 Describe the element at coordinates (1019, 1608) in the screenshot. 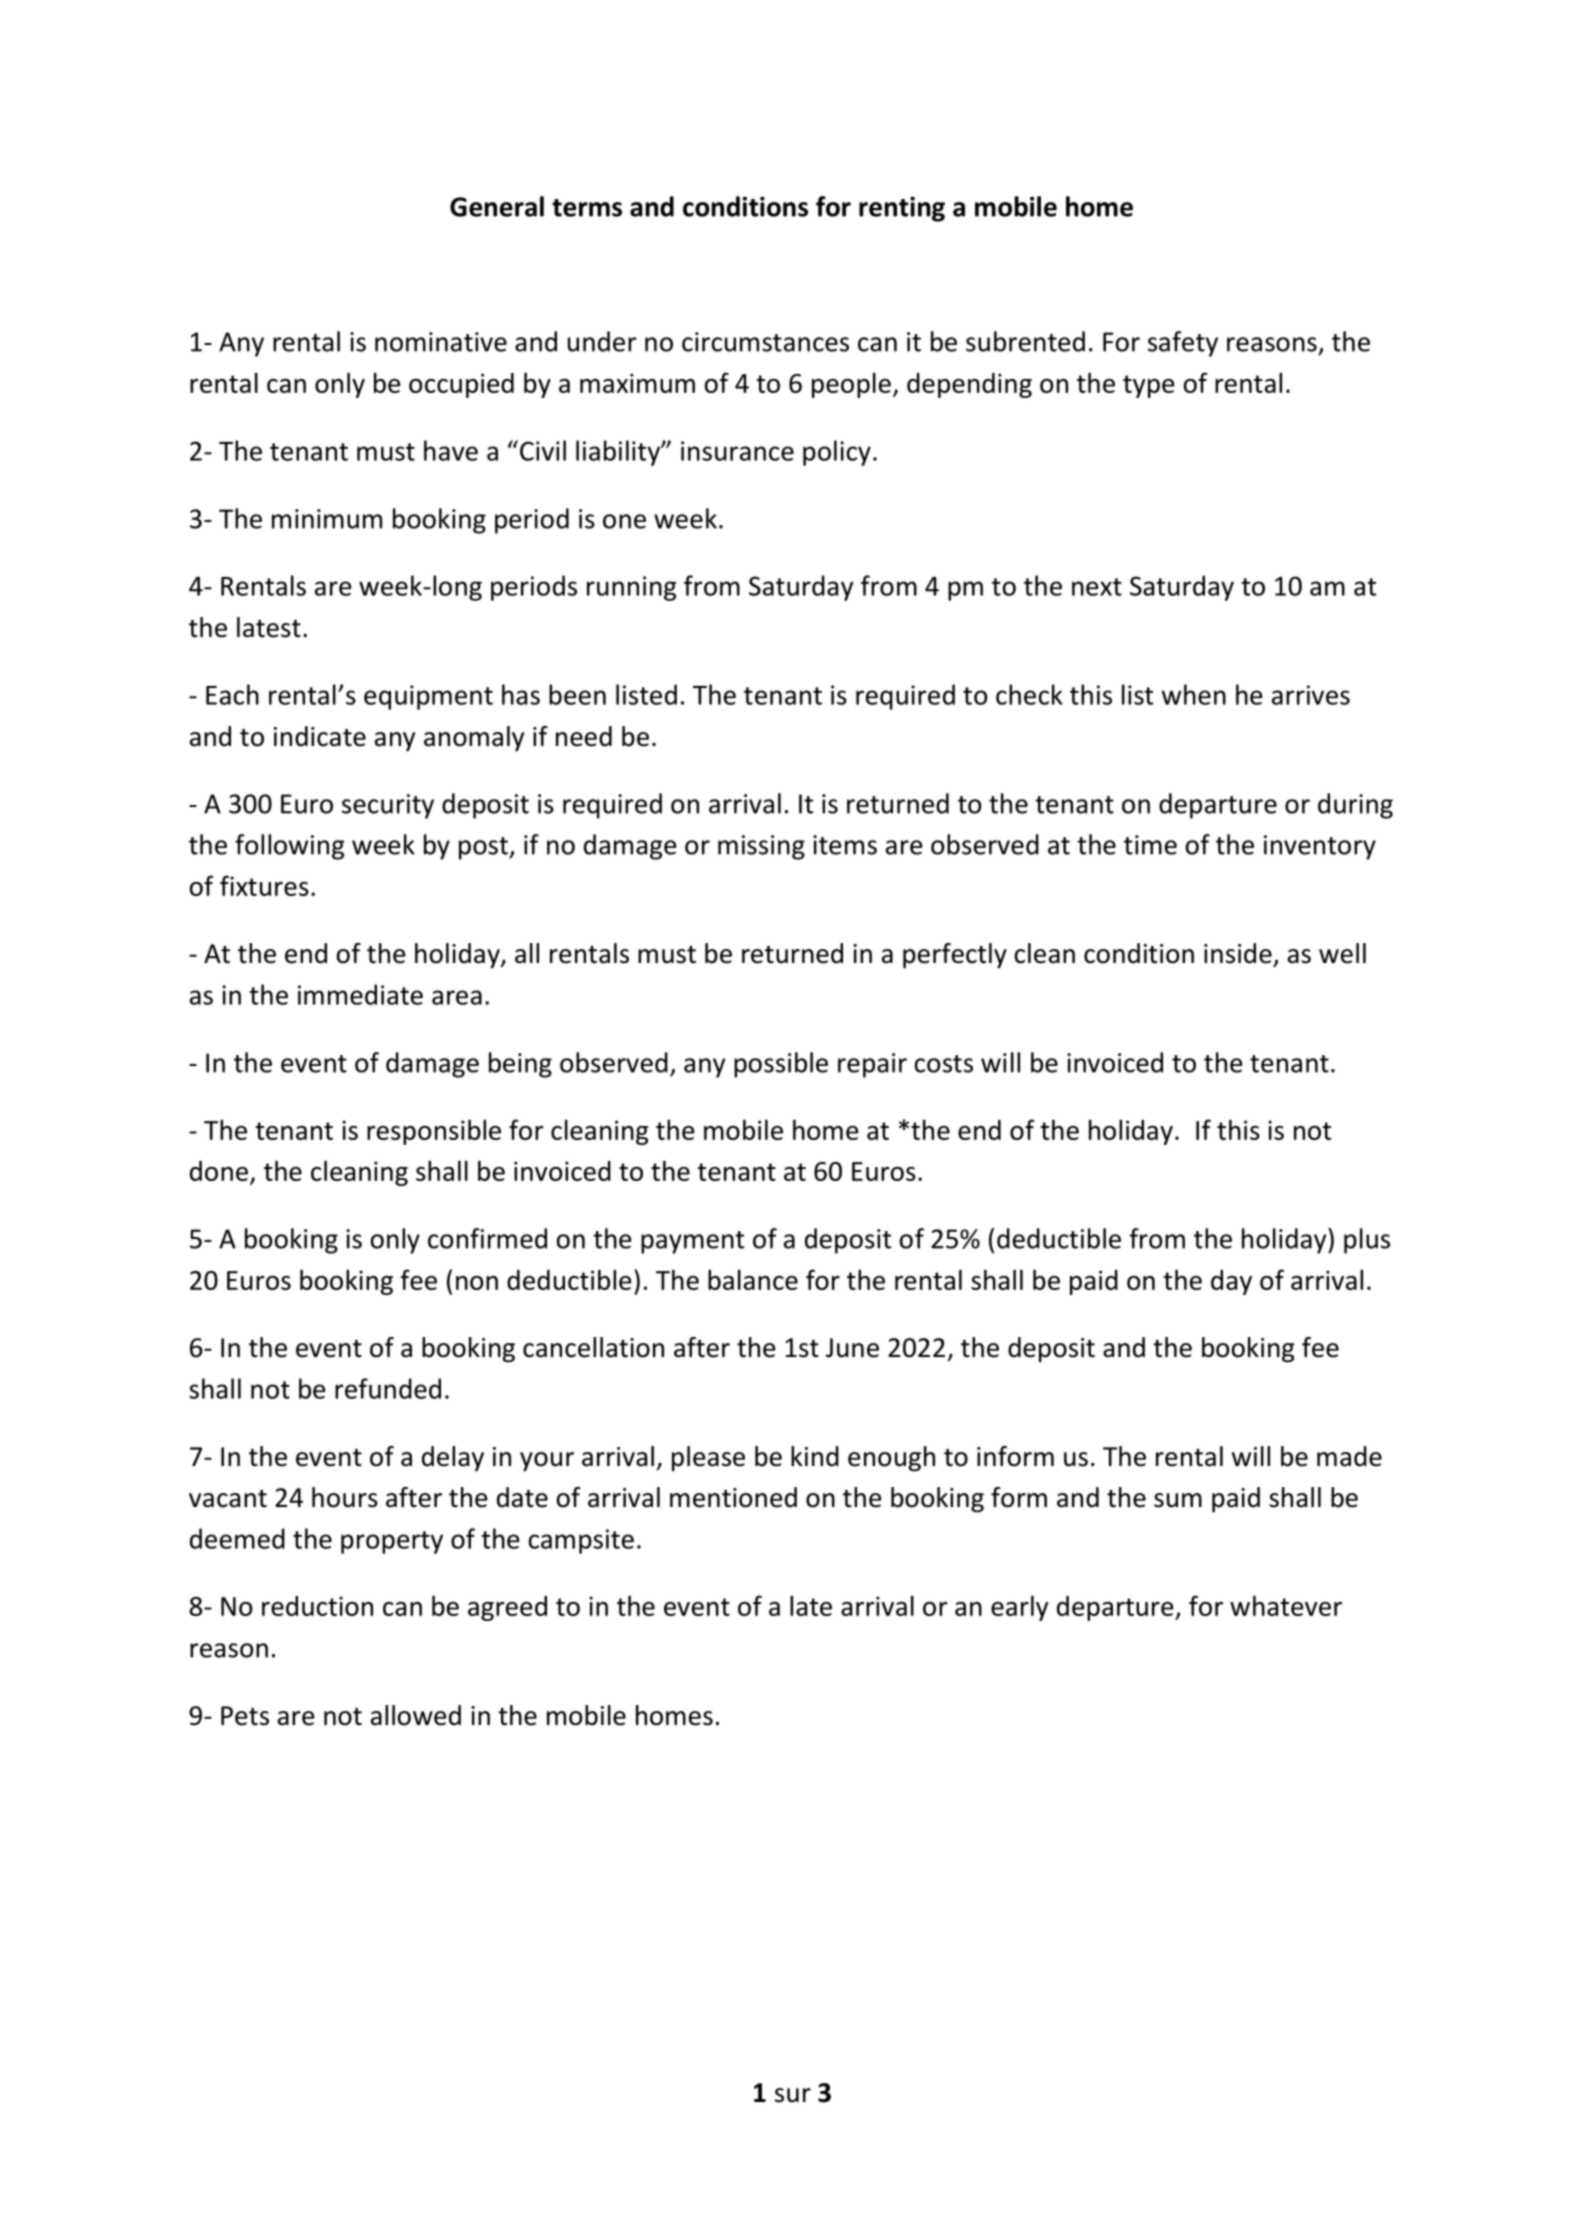

I see `early` at that location.
